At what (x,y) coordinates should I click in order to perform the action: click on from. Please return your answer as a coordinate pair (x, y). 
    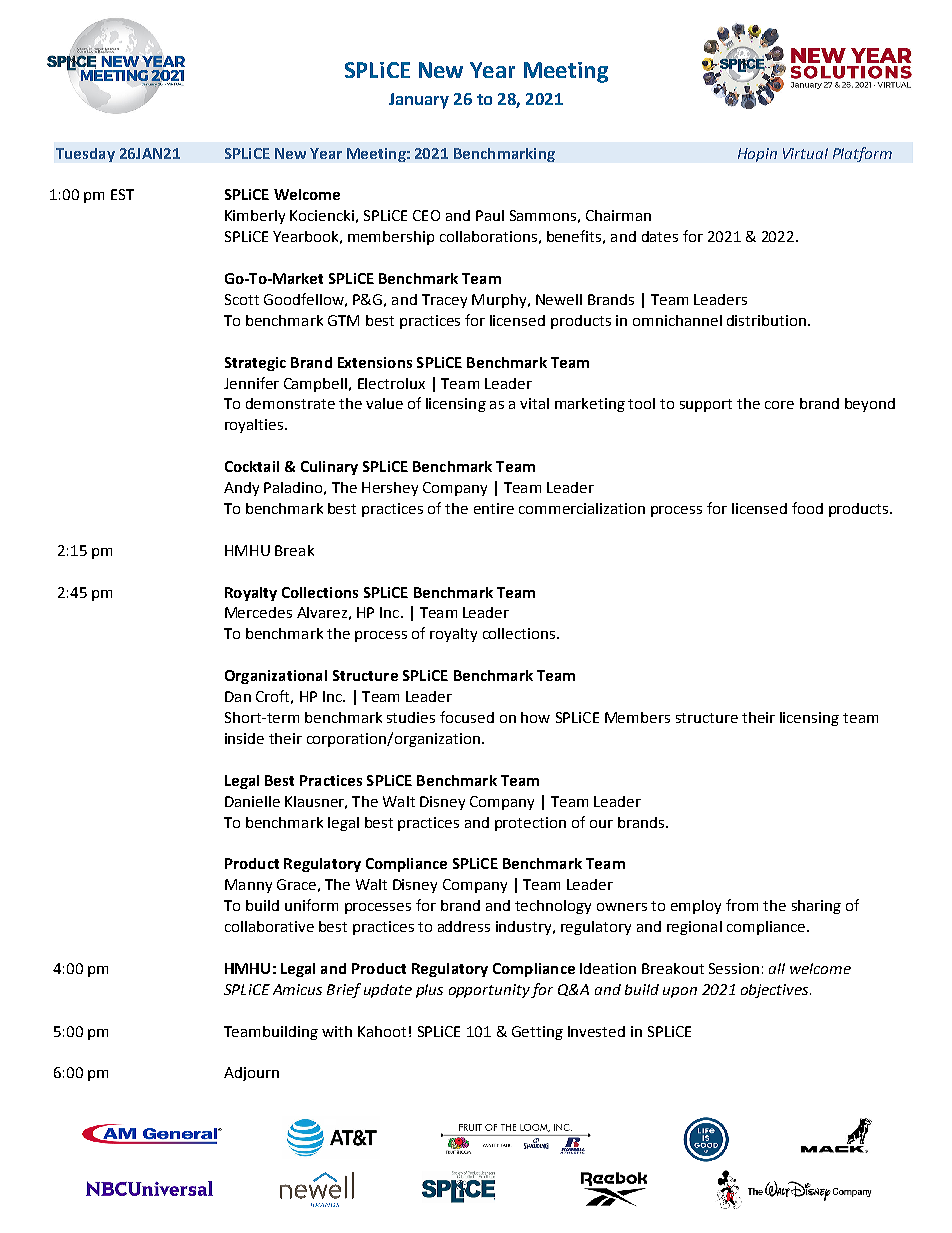
    Looking at the image, I should click on (742, 905).
